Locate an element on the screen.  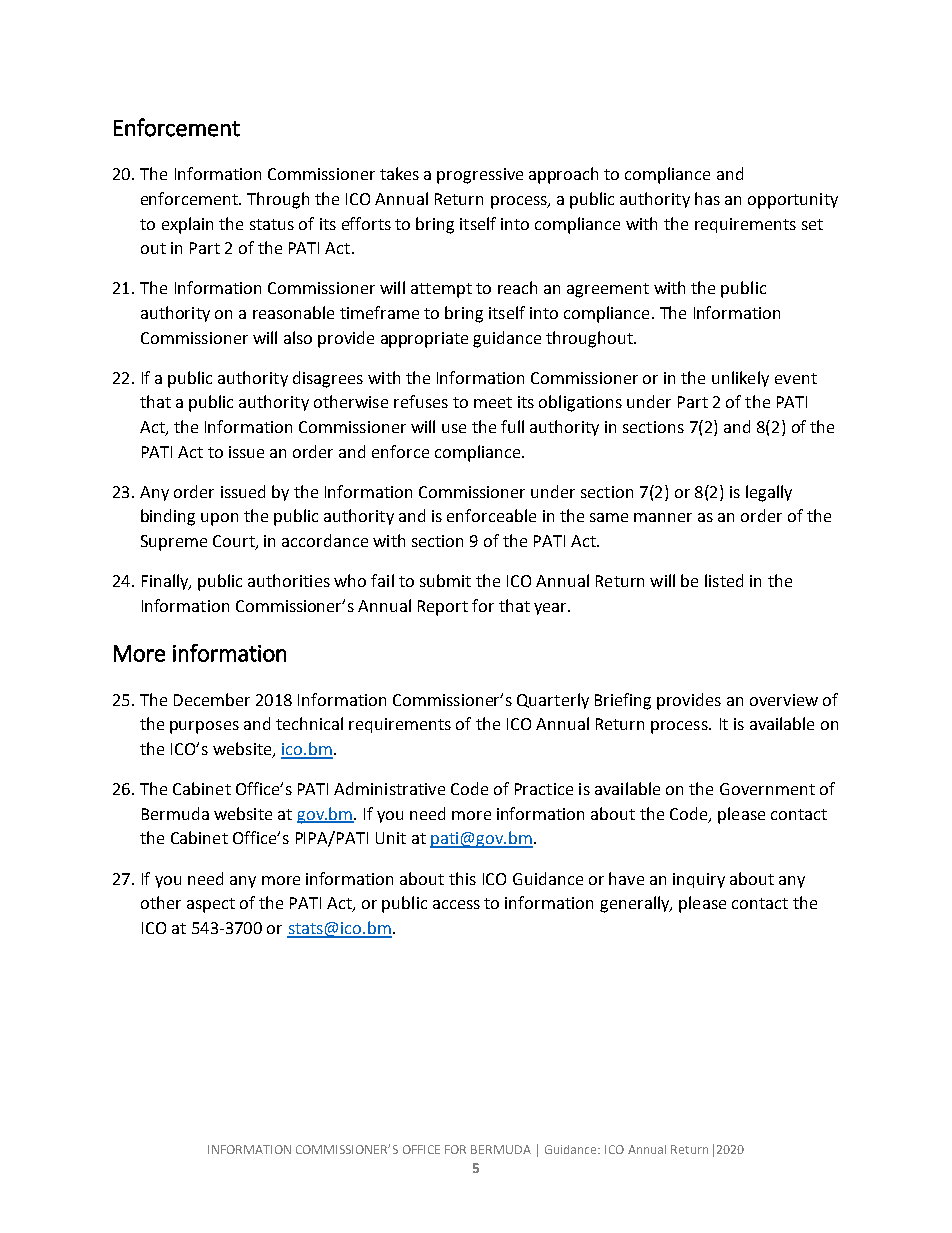
December is located at coordinates (212, 699).
